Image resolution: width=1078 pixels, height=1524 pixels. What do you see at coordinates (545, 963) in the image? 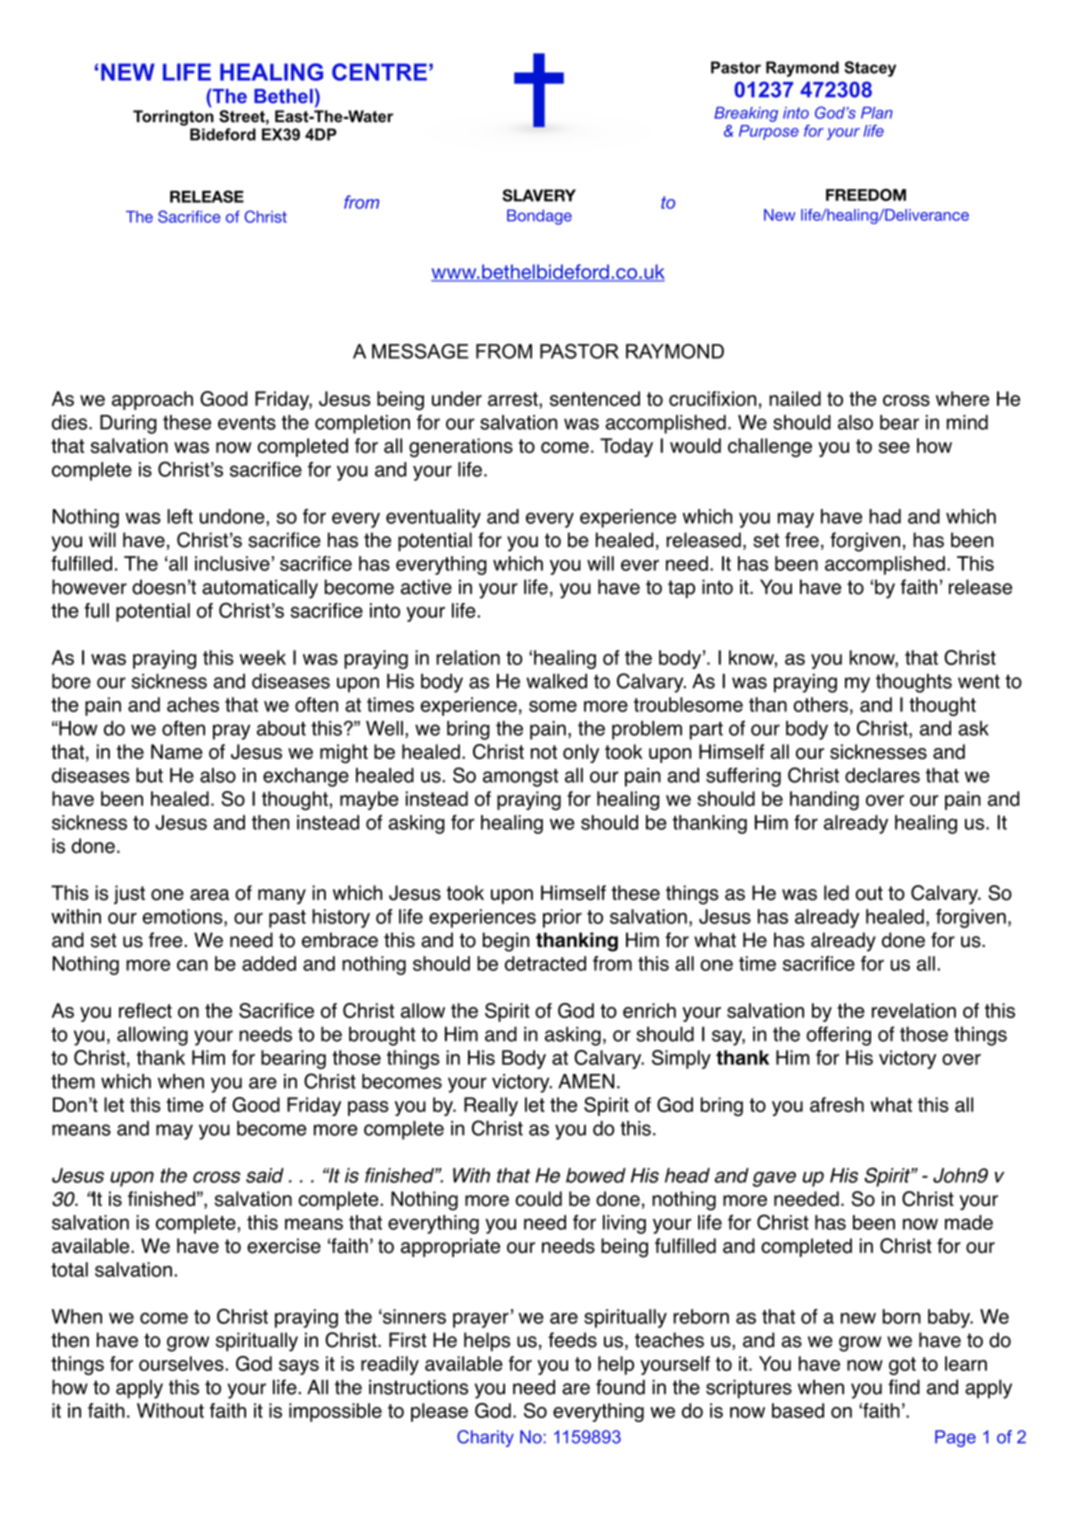
I see `detracted` at bounding box center [545, 963].
